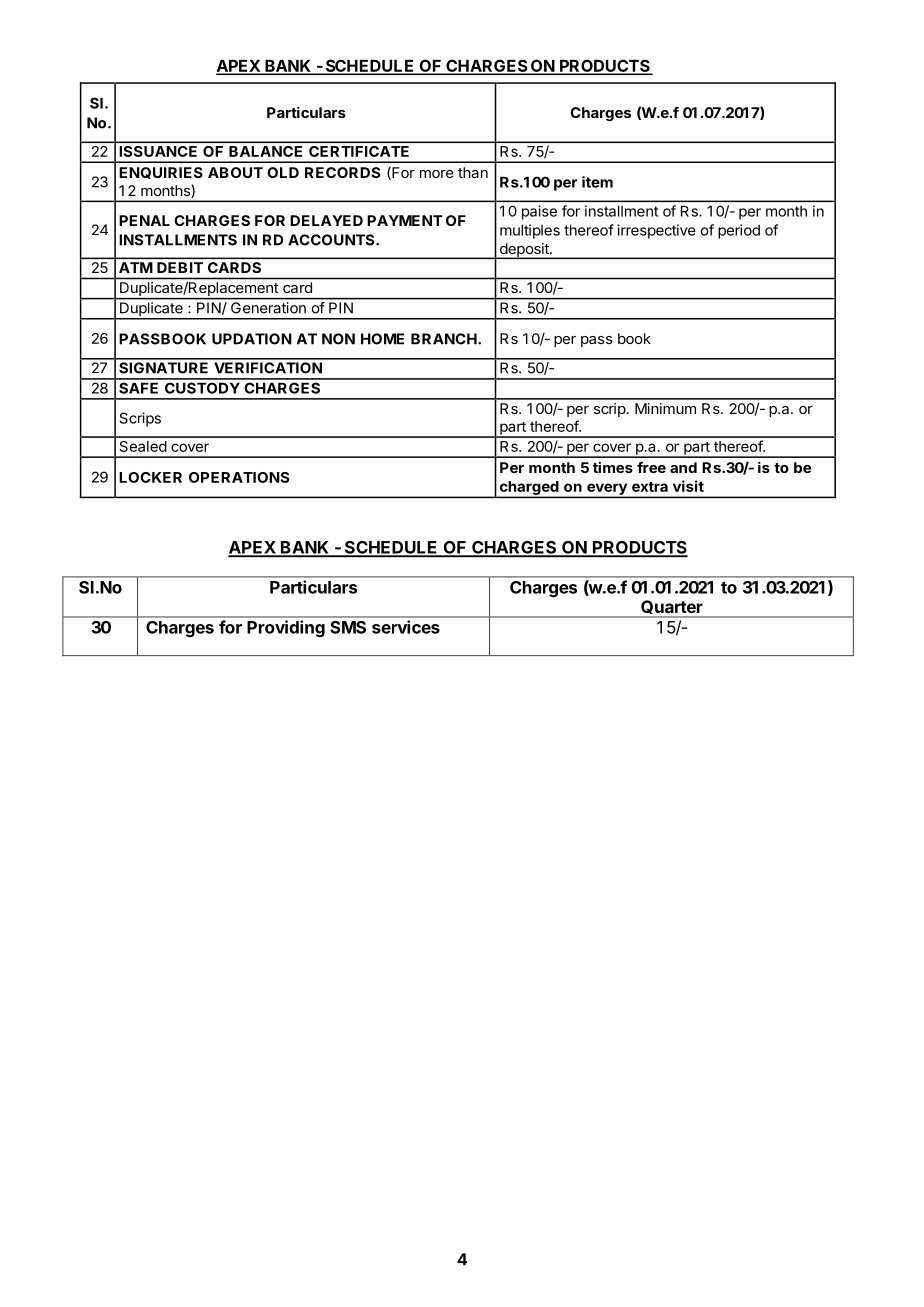 The width and height of the screenshot is (924, 1307). I want to click on OPERATIONS, so click(239, 477).
